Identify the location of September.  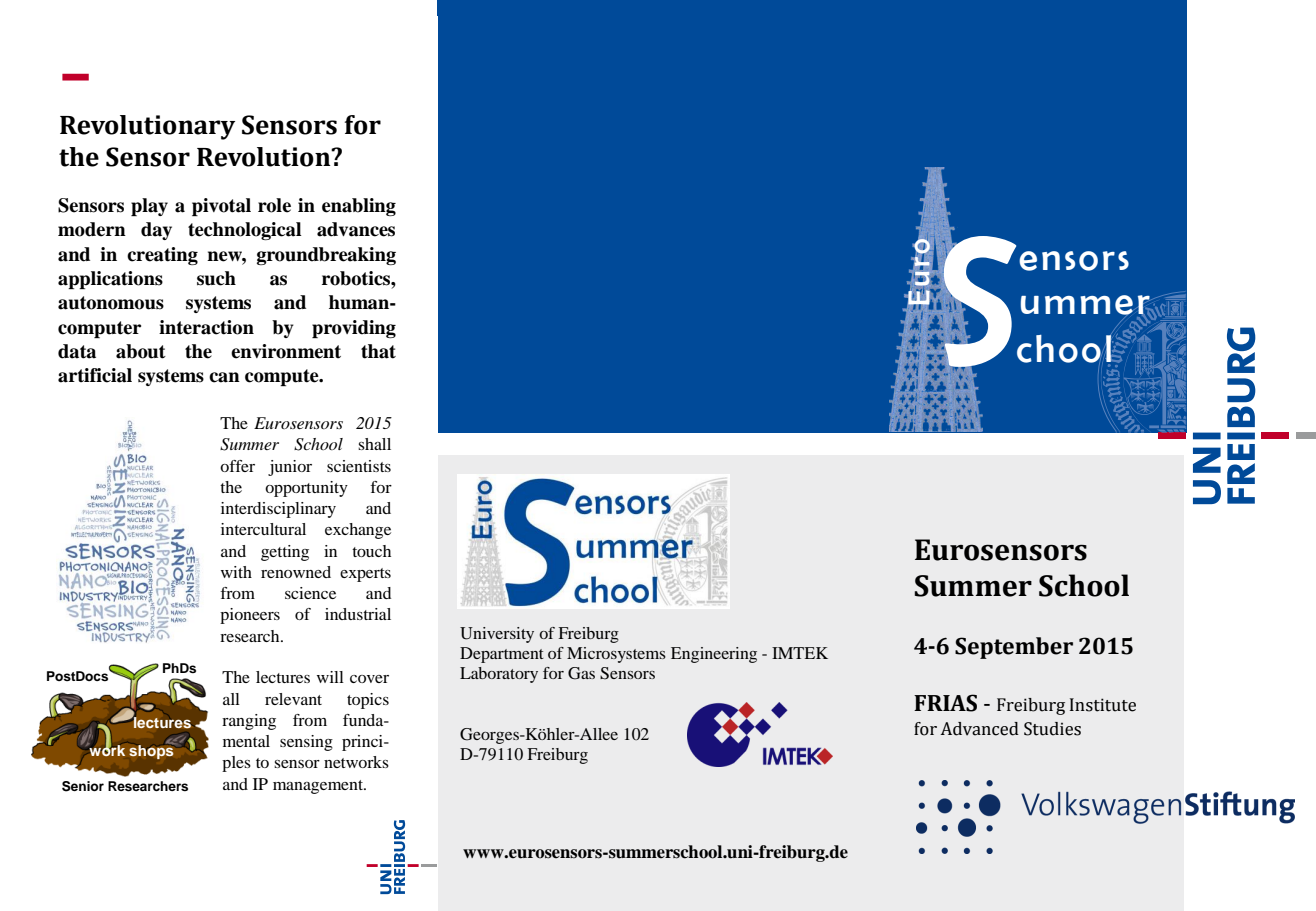
(1014, 648).
